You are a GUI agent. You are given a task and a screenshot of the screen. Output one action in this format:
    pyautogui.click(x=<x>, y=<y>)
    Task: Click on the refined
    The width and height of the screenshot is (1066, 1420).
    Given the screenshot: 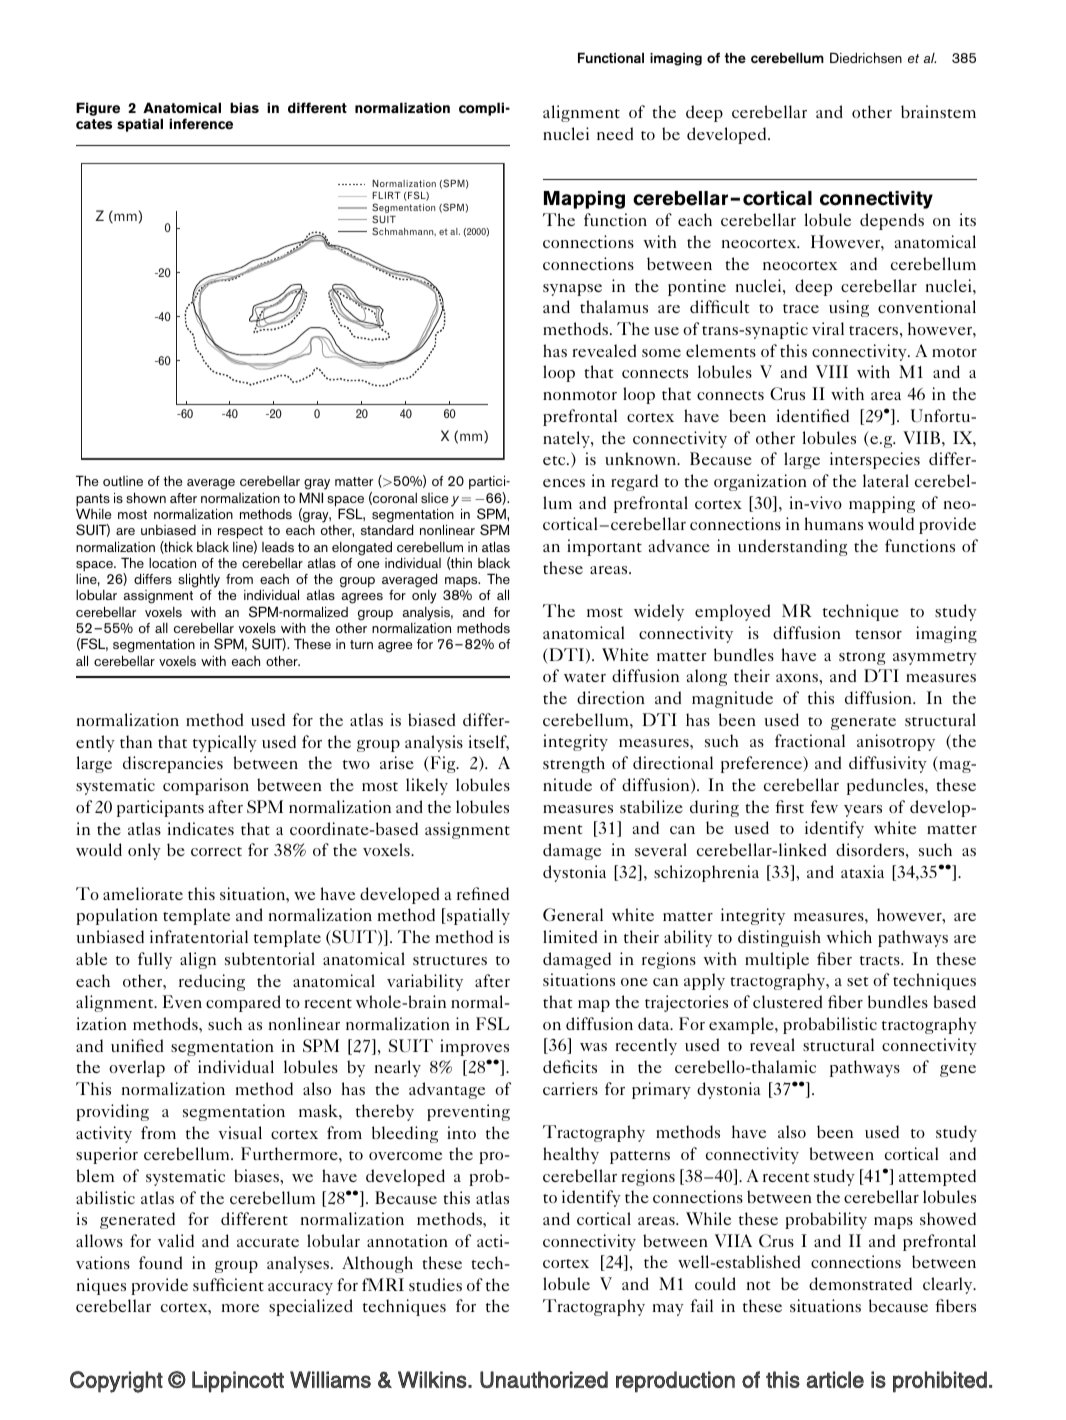 What is the action you would take?
    pyautogui.click(x=483, y=893)
